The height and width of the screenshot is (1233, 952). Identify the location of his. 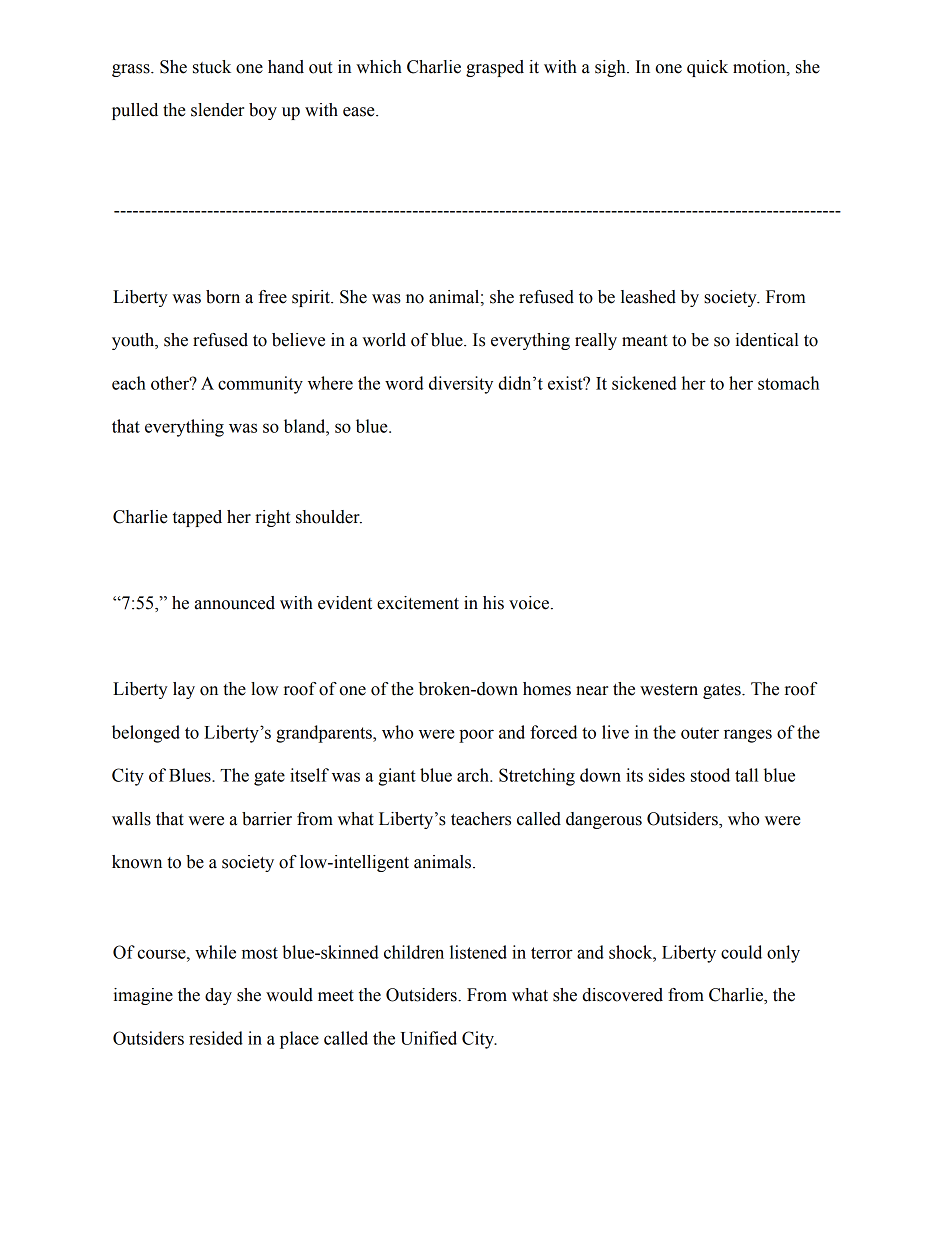
(493, 603).
